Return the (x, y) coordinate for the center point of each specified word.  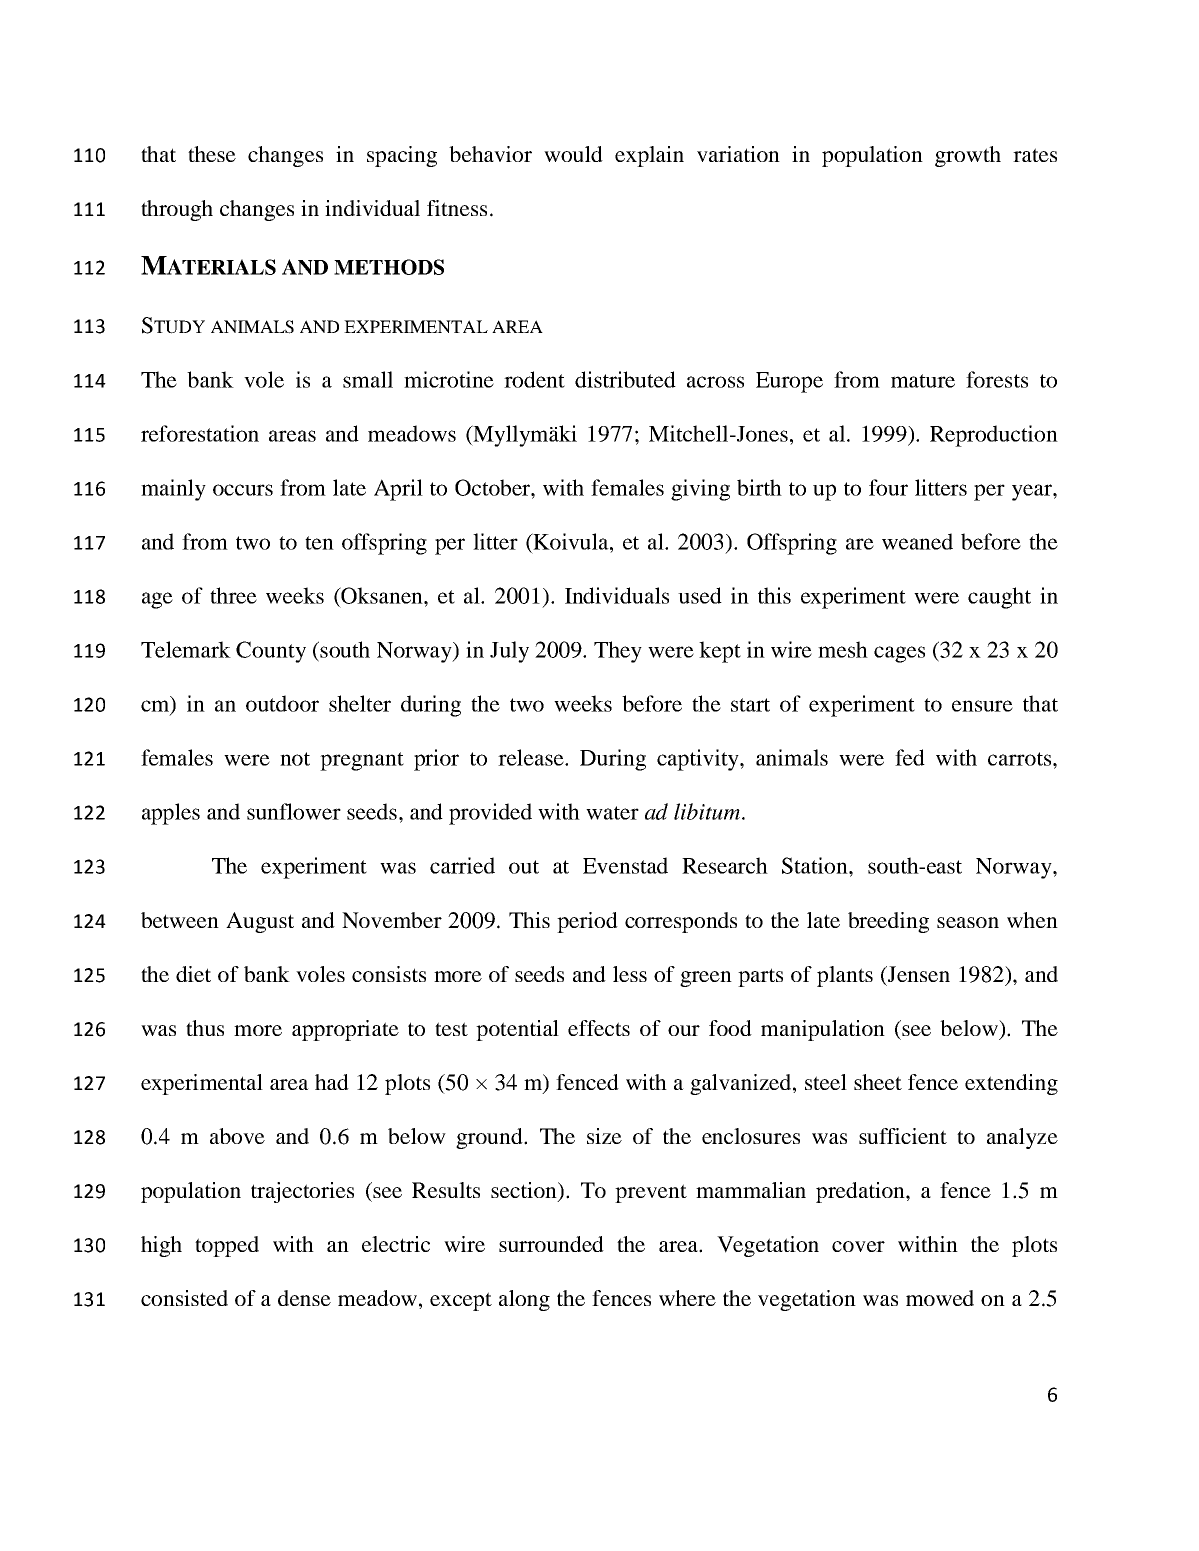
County (271, 652)
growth (968, 156)
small (368, 379)
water (612, 813)
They (618, 652)
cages (899, 654)
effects (599, 1028)
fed (910, 757)
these (212, 154)
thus (205, 1028)
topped (227, 1246)
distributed (625, 379)
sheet (878, 1082)
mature (923, 381)
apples (171, 814)
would (573, 154)
